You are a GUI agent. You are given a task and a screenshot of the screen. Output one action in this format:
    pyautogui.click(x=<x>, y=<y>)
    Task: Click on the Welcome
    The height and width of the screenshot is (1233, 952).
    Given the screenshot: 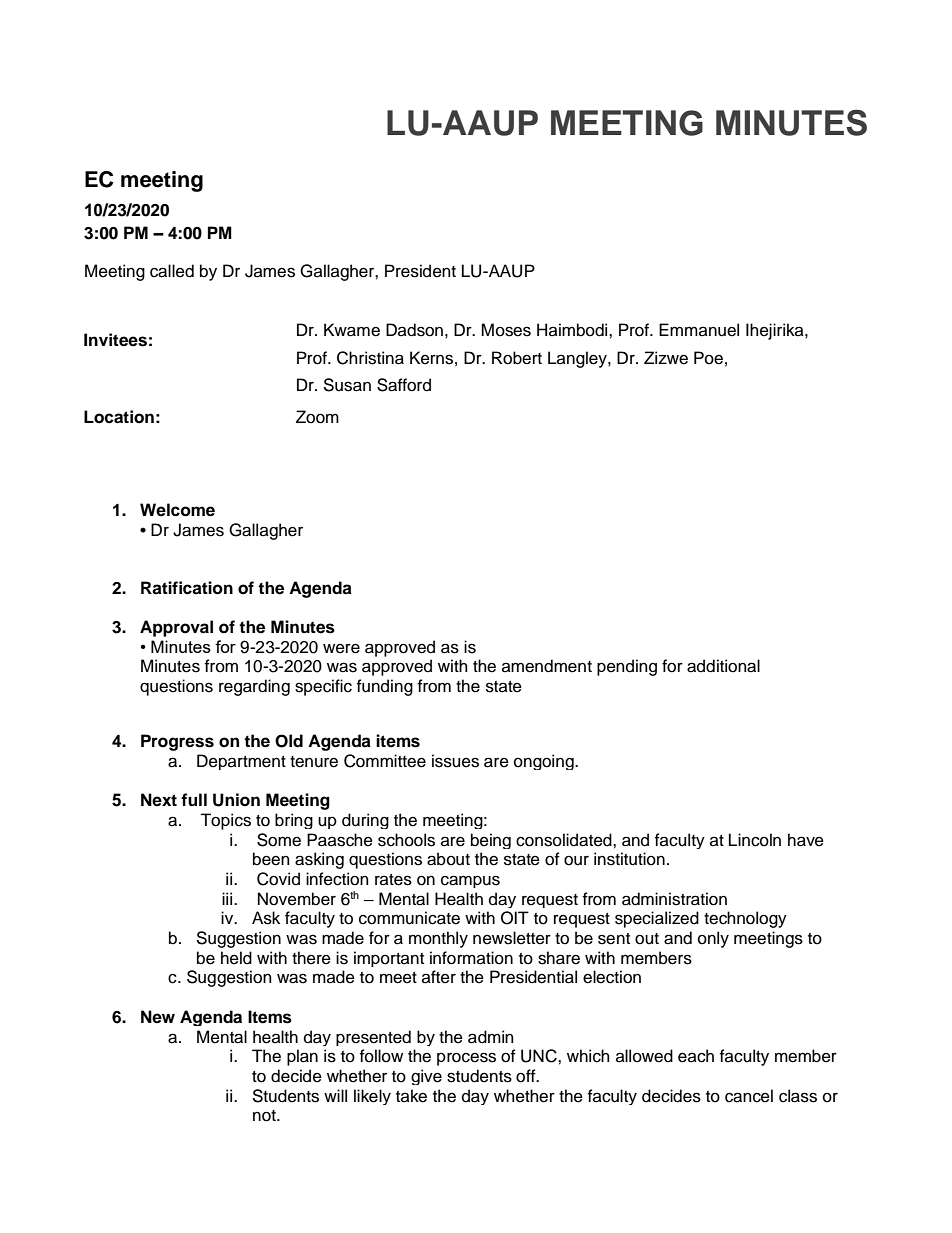 What is the action you would take?
    pyautogui.click(x=177, y=510)
